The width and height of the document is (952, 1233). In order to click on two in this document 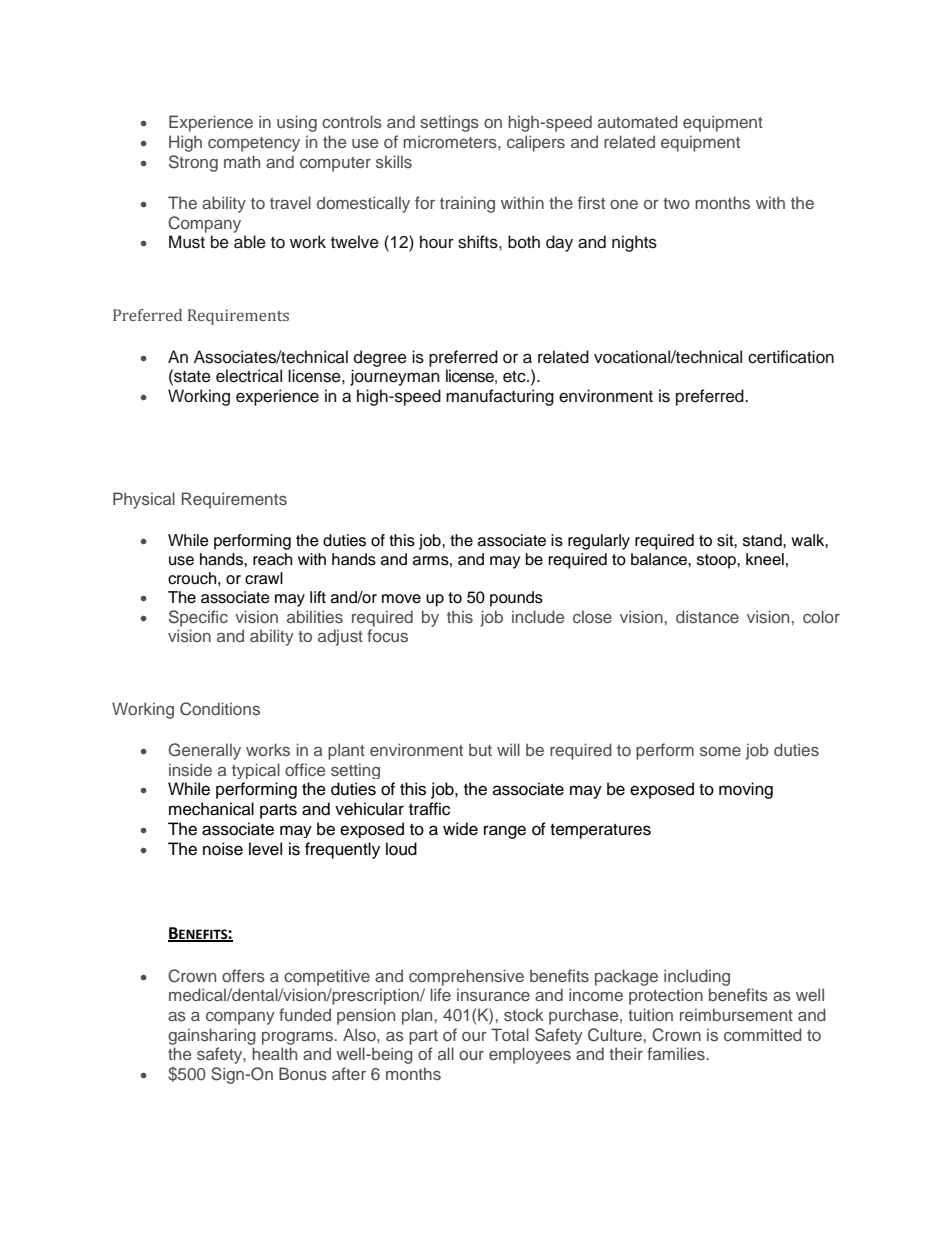, I will do `click(676, 203)`.
